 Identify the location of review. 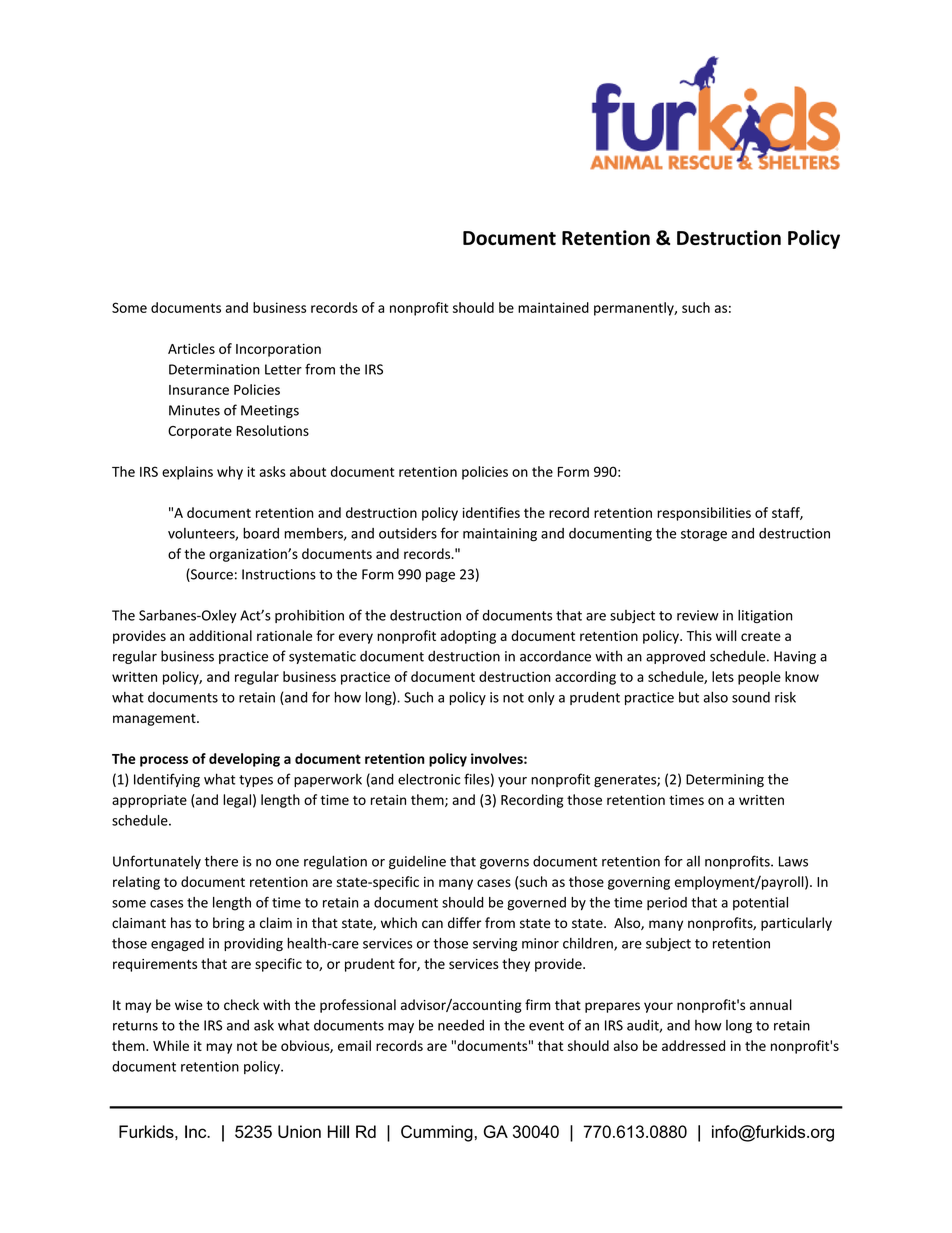
(698, 615).
